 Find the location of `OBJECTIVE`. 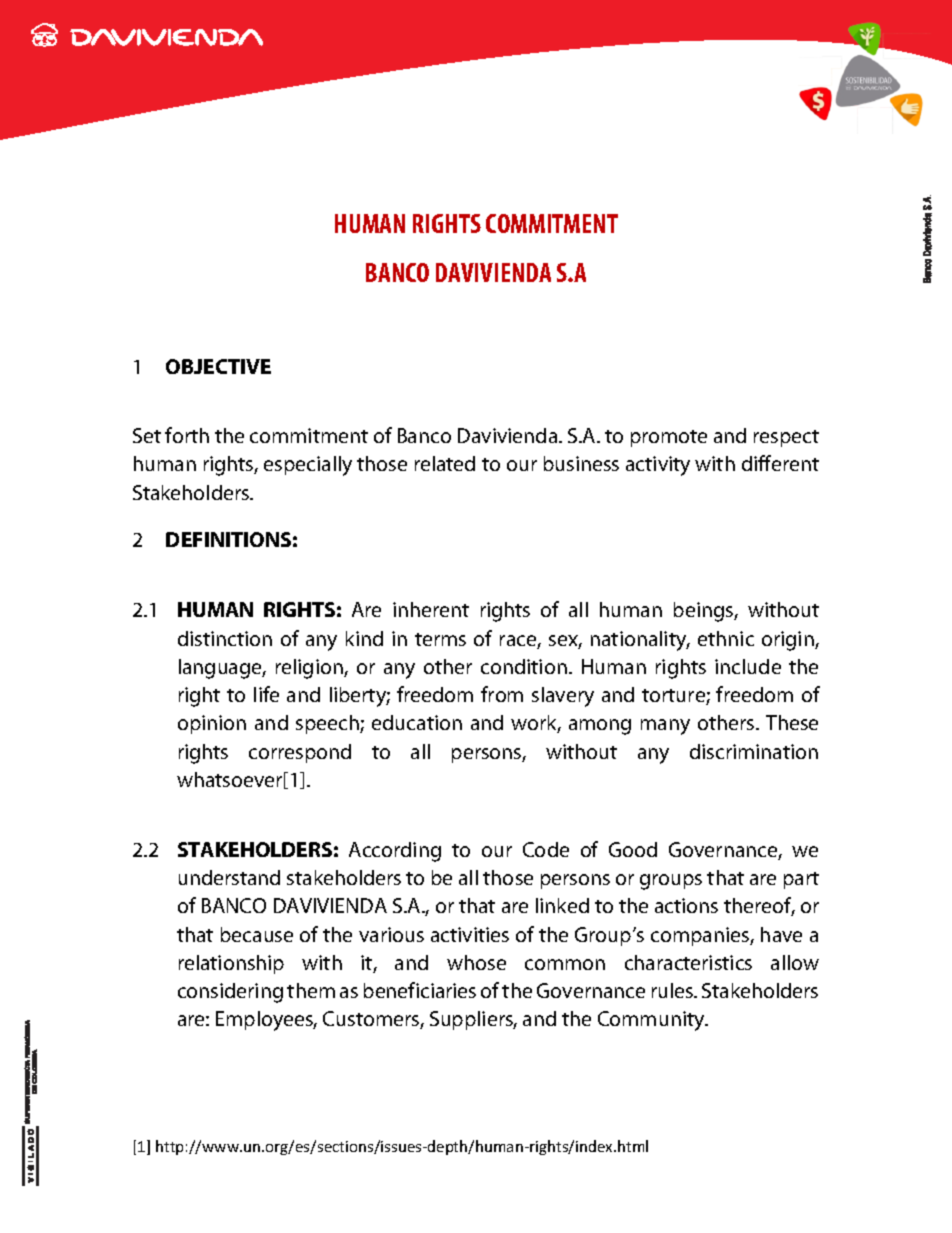

OBJECTIVE is located at coordinates (218, 366).
